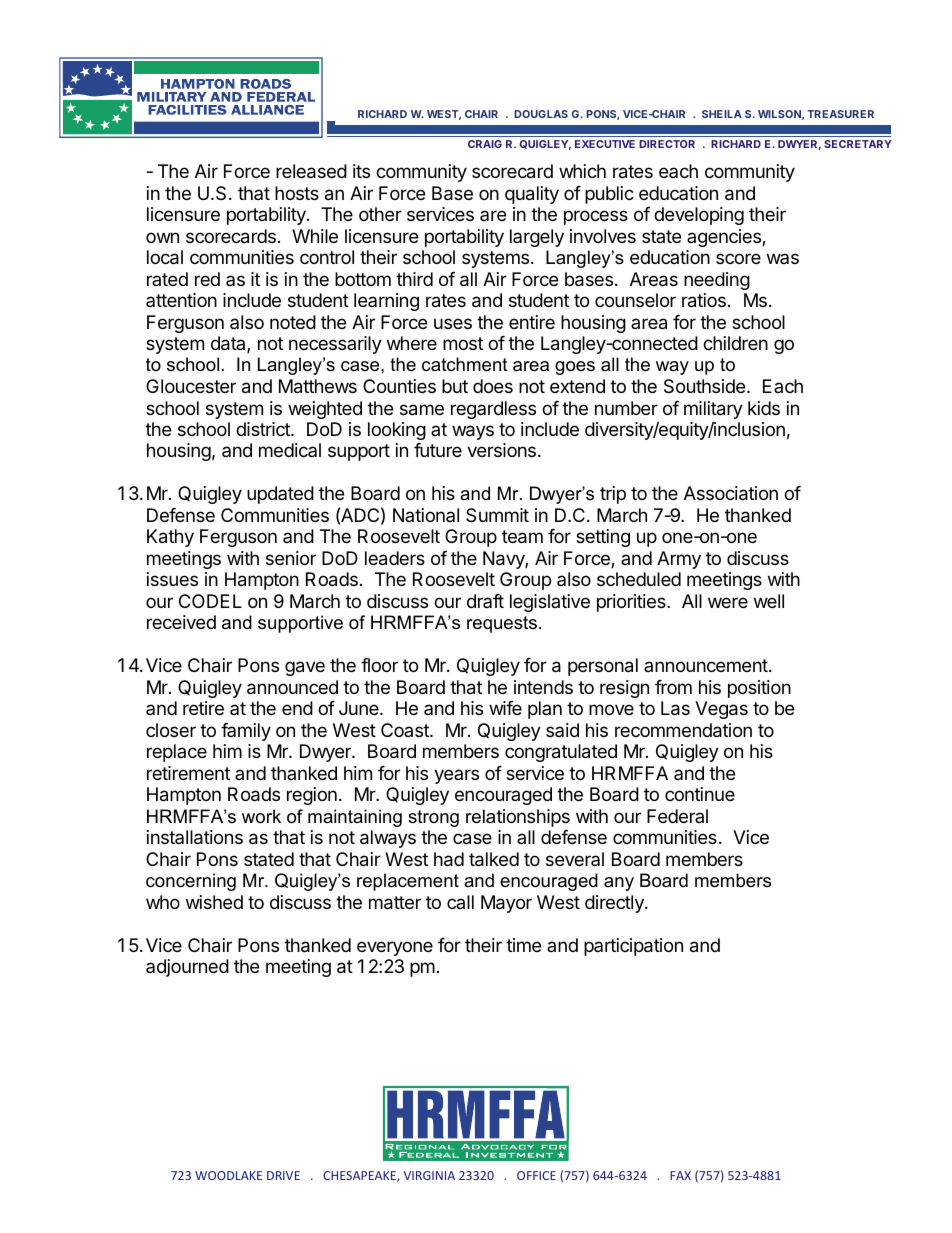 The height and width of the document is (1233, 952). I want to click on CRAIG, so click(485, 144).
